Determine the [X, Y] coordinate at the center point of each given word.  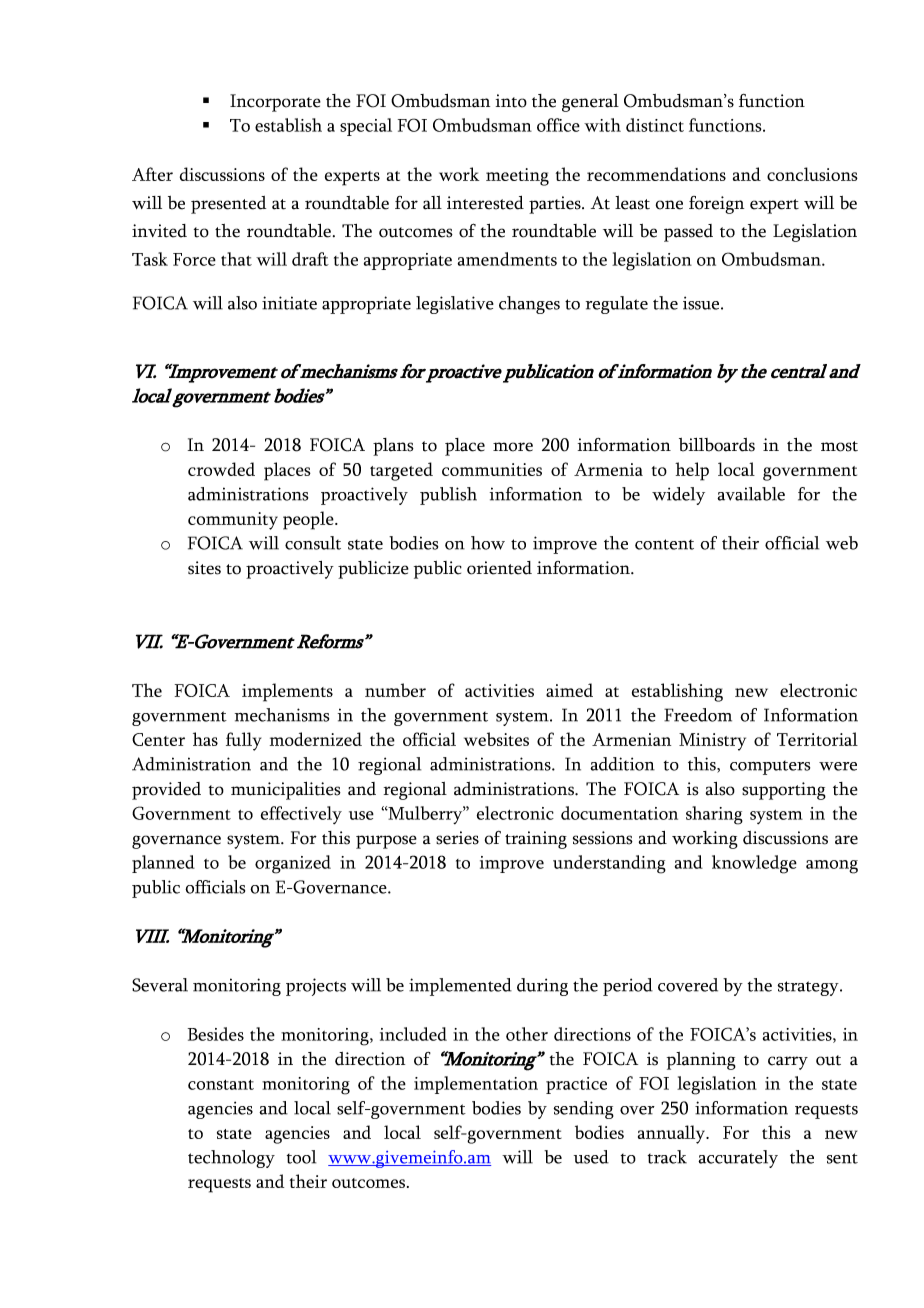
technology [231, 1159]
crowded [221, 469]
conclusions [812, 174]
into [511, 101]
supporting [784, 791]
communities [492, 469]
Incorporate [275, 103]
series [457, 838]
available [751, 494]
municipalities [286, 791]
